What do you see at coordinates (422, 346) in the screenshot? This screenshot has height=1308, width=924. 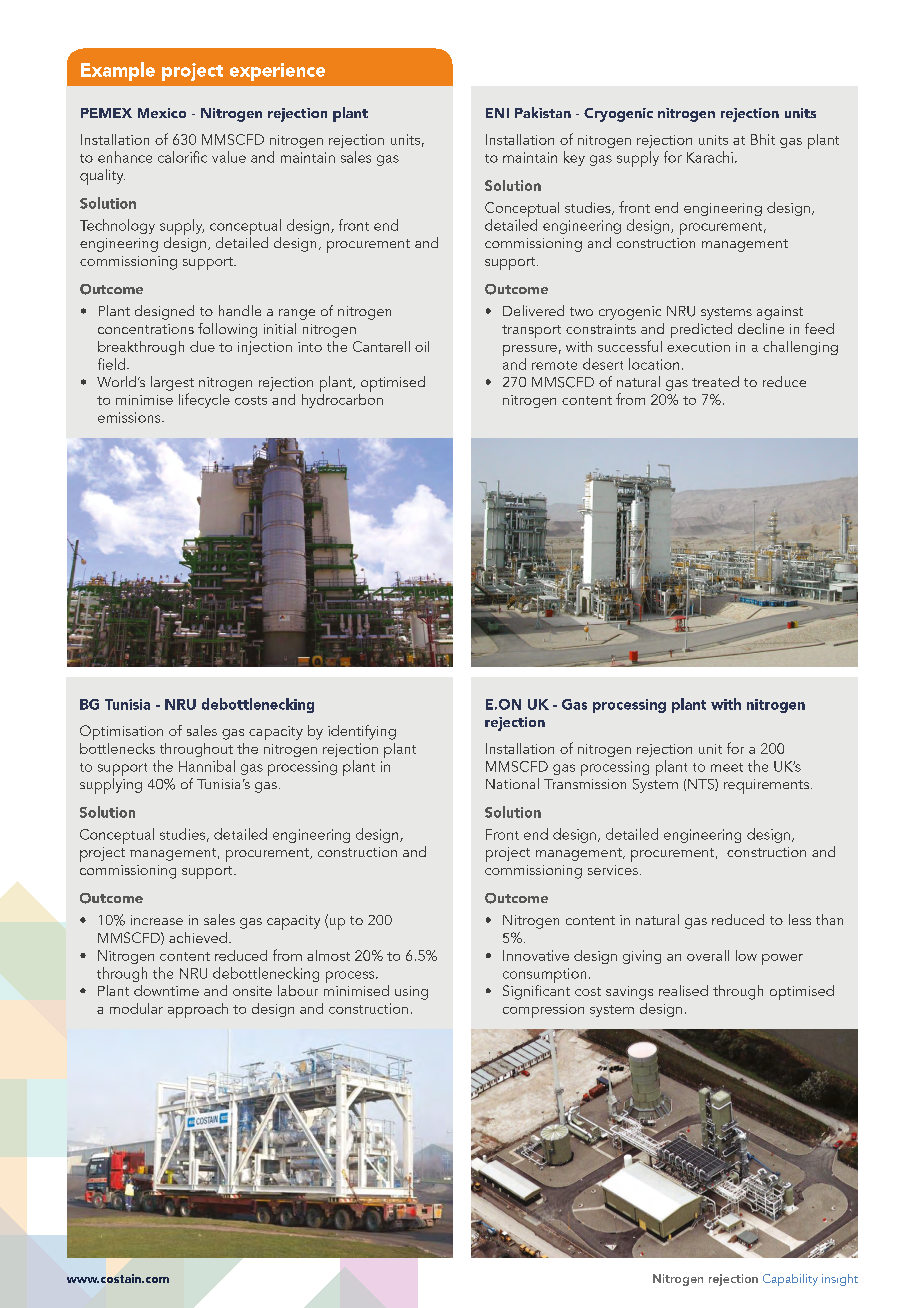 I see `oil` at bounding box center [422, 346].
